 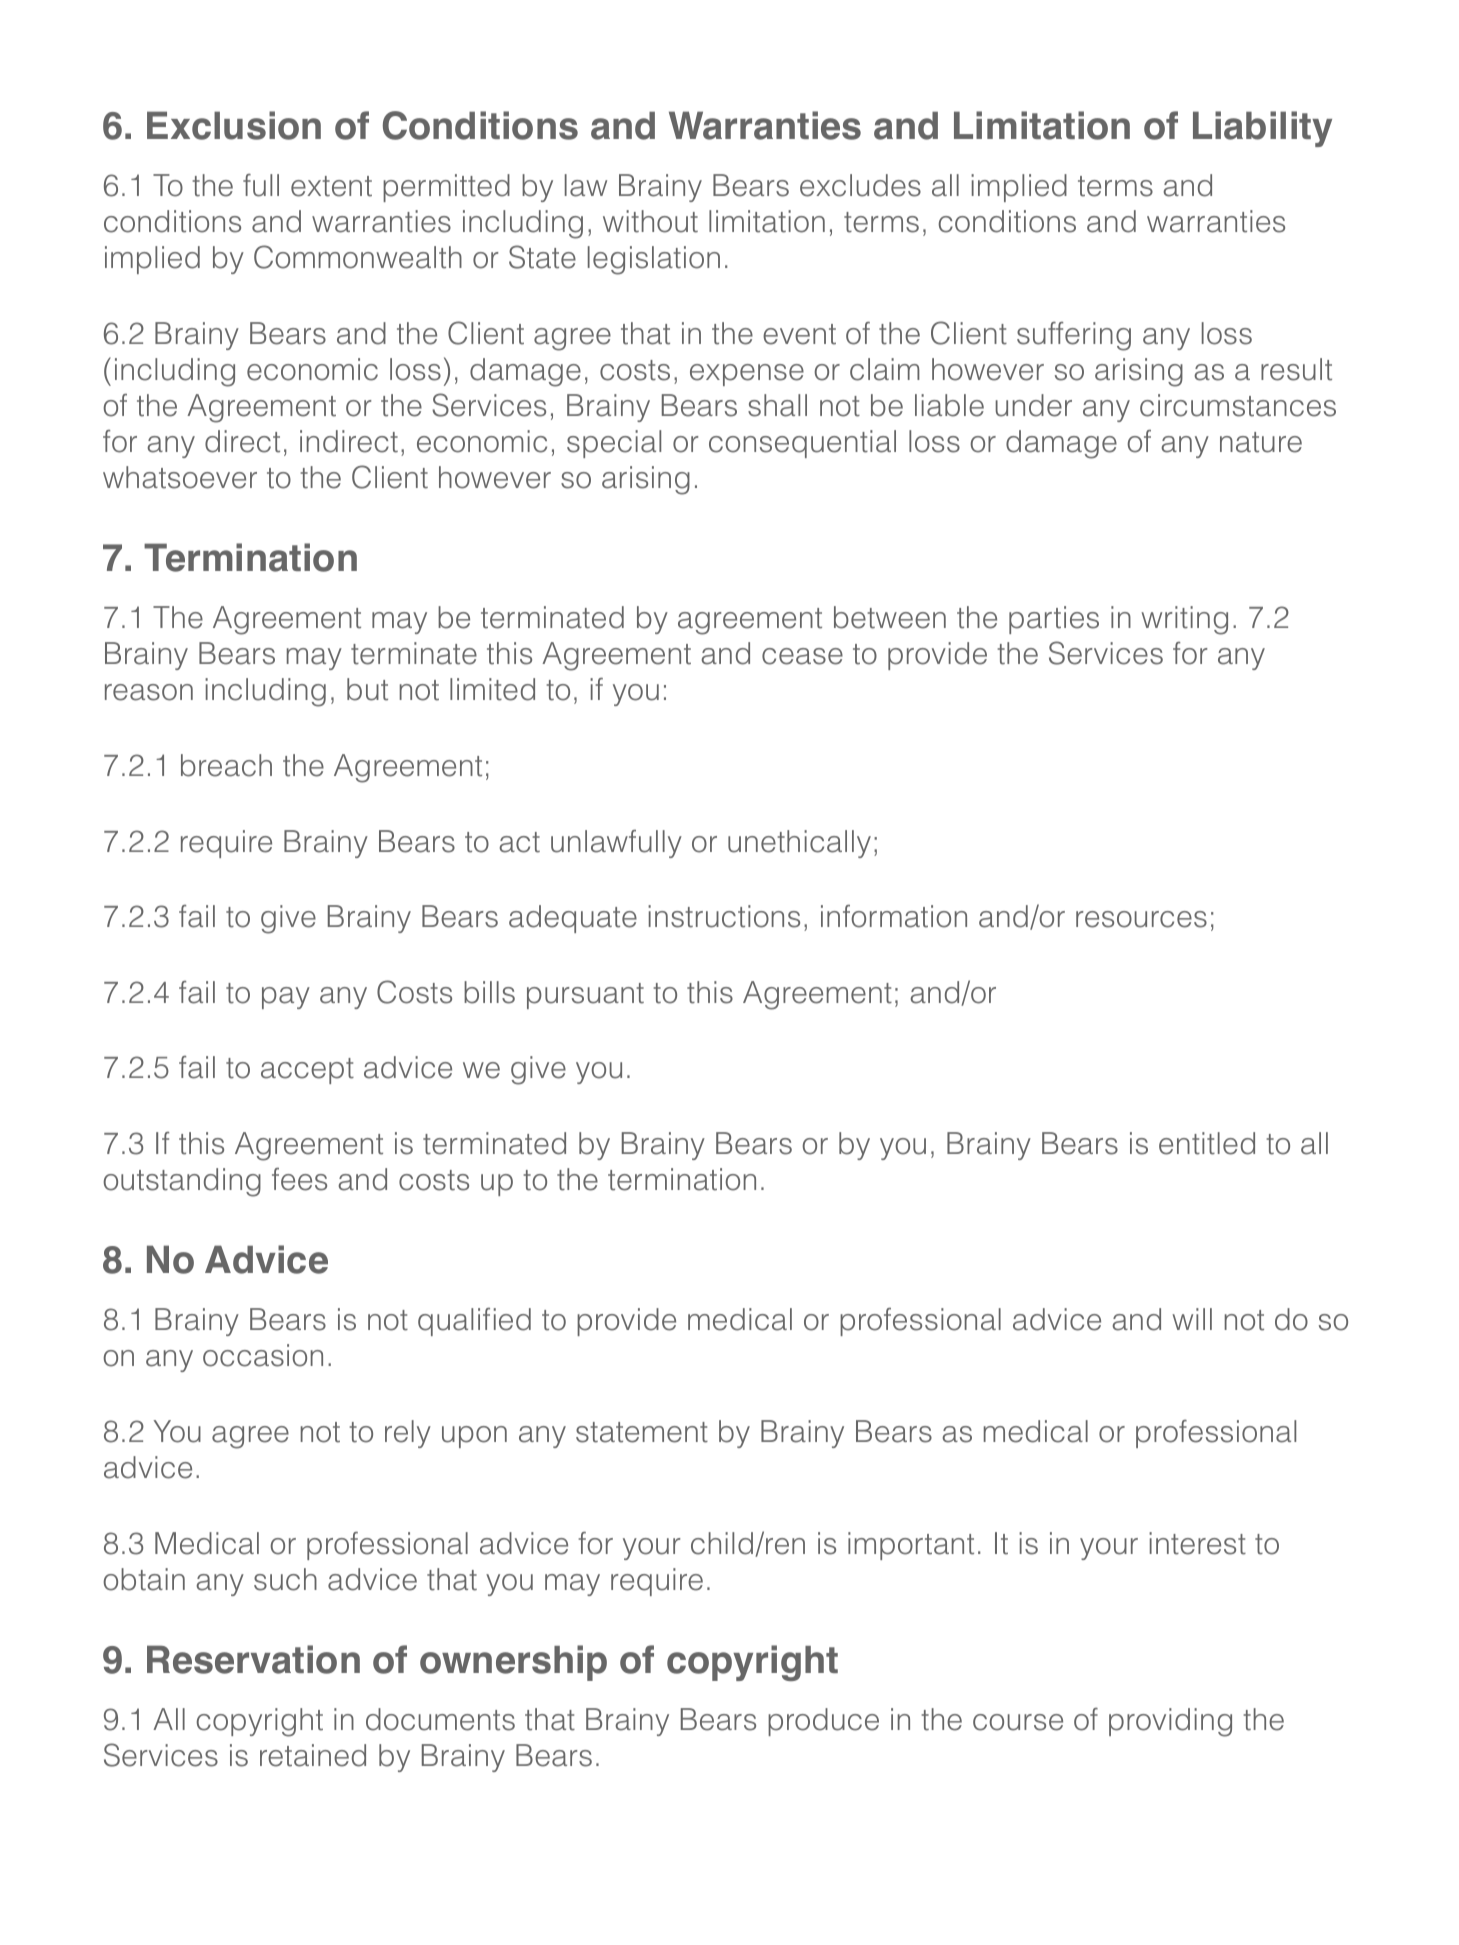 I want to click on upon, so click(x=474, y=1437).
